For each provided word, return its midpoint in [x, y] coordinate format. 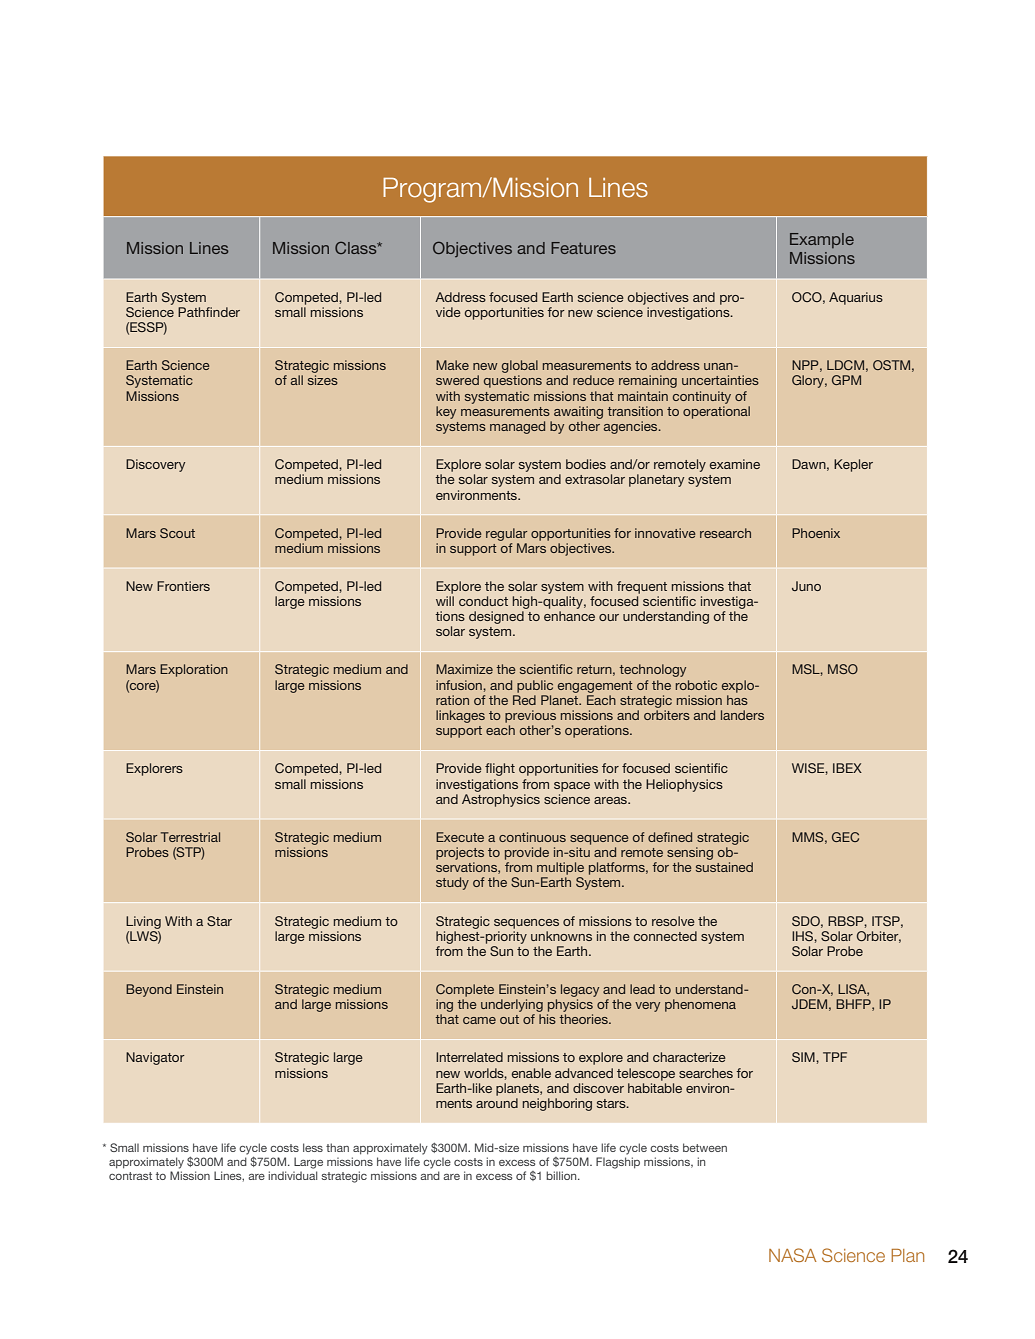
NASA [793, 1255]
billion [562, 1175]
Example [822, 240]
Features [583, 248]
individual [292, 1175]
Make [452, 365]
